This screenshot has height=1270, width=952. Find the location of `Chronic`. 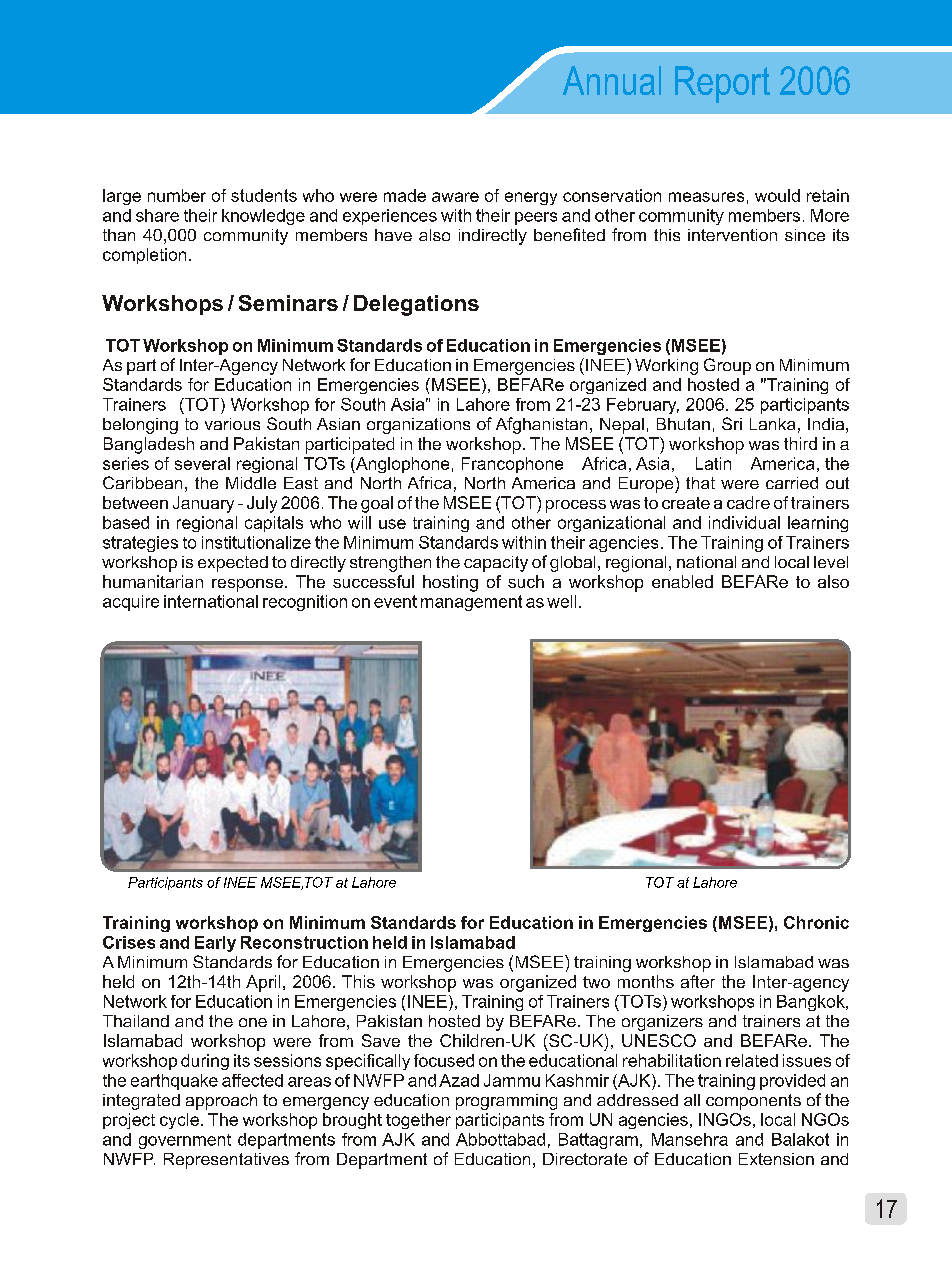

Chronic is located at coordinates (816, 922).
